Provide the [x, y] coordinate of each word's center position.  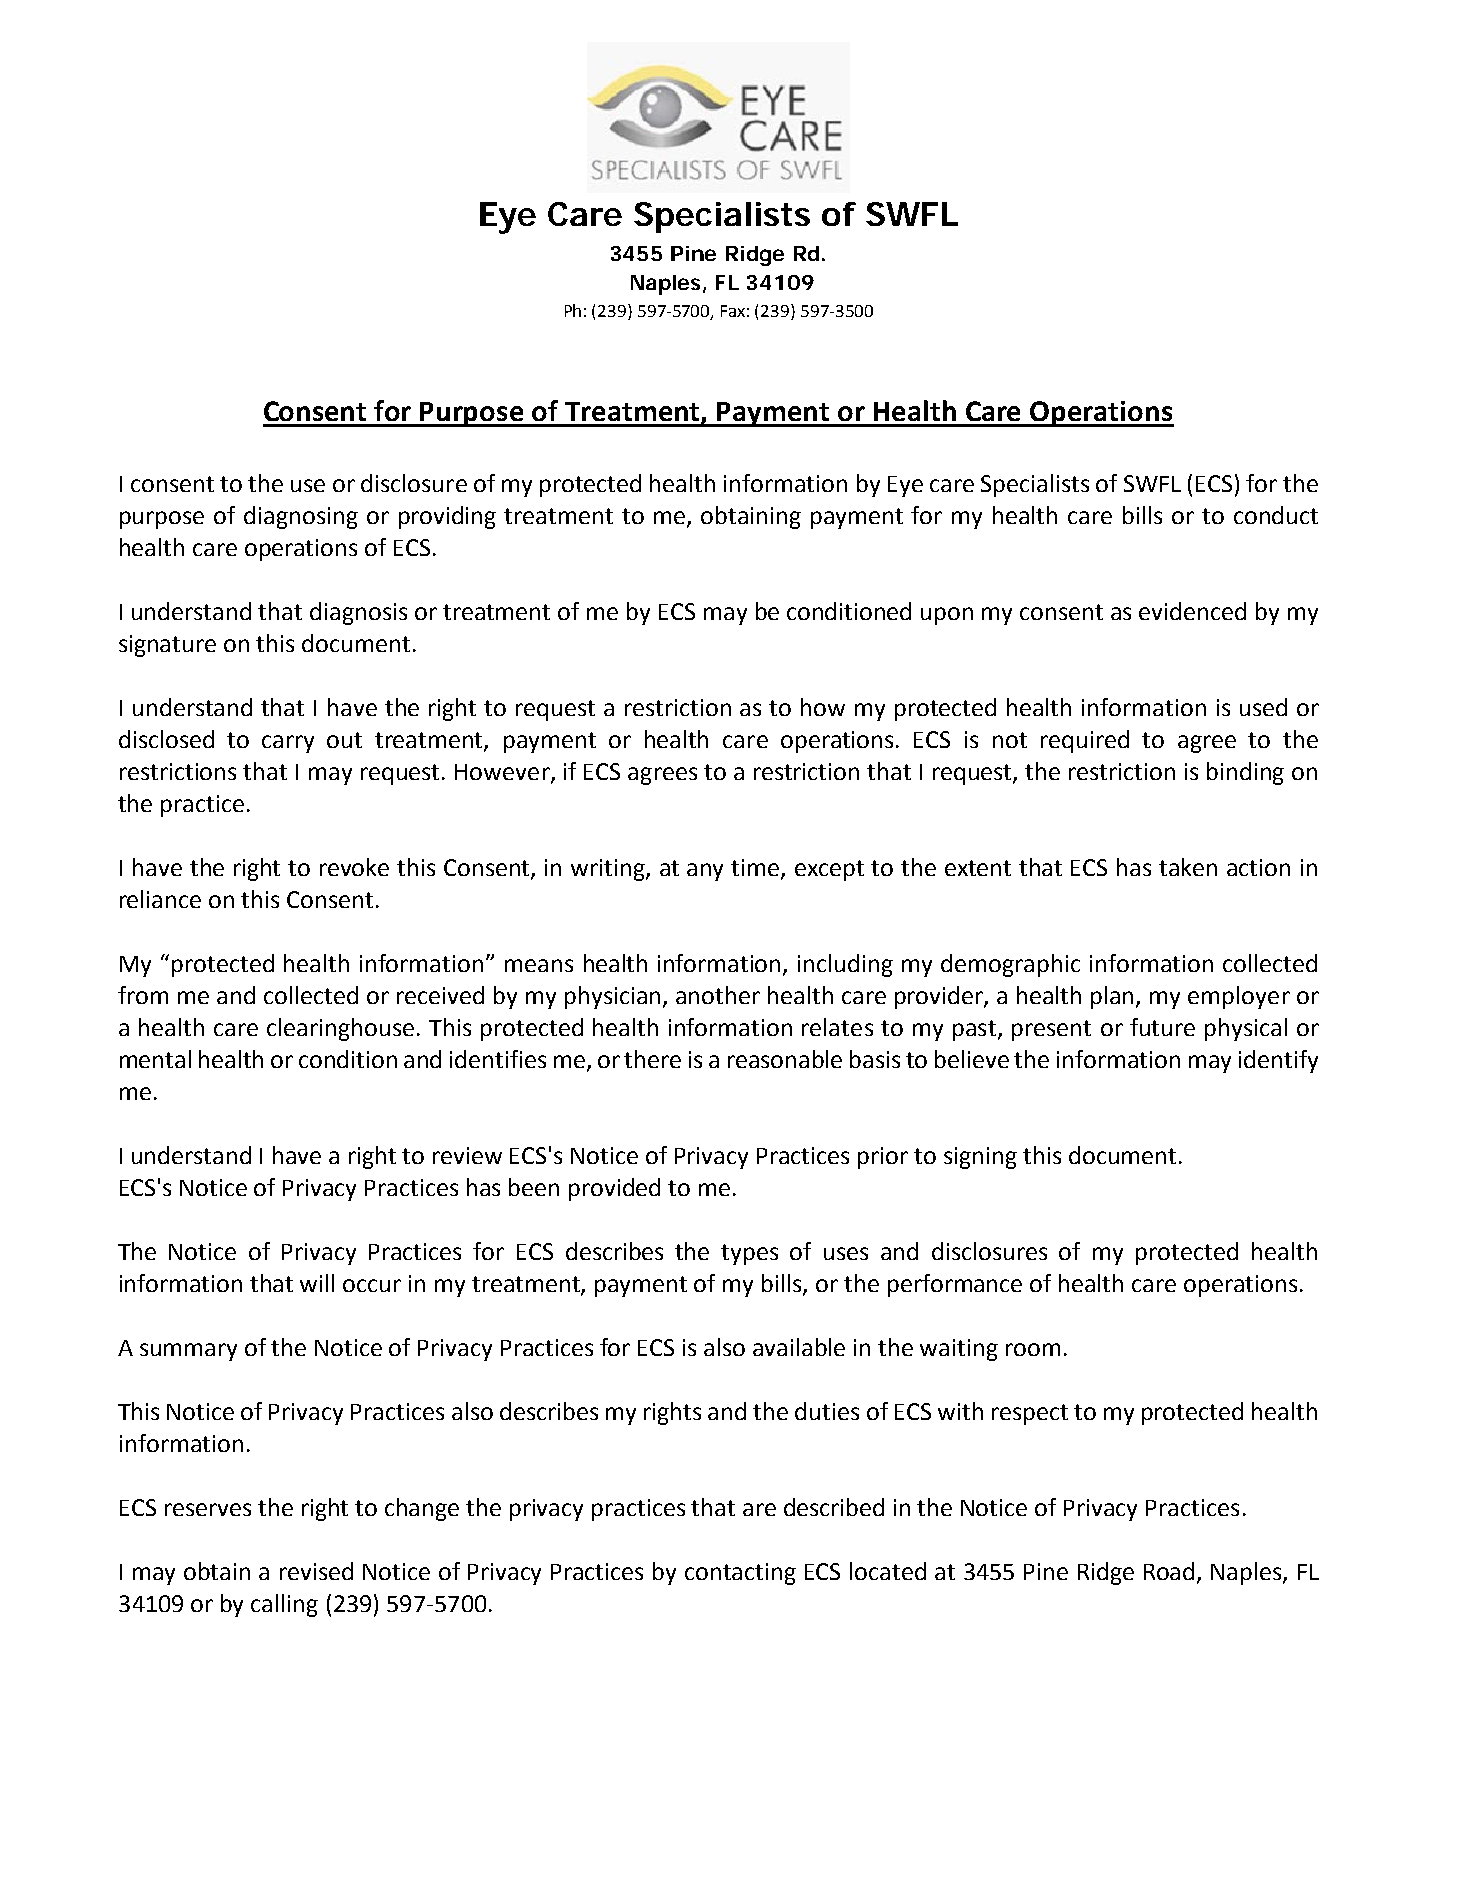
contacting [740, 1574]
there [652, 1059]
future [1162, 1027]
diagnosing [301, 517]
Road [1169, 1571]
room [1033, 1349]
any [705, 872]
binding [1245, 773]
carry [288, 744]
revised [316, 1571]
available [799, 1347]
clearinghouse [340, 1029]
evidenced [1192, 611]
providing [447, 517]
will [317, 1283]
